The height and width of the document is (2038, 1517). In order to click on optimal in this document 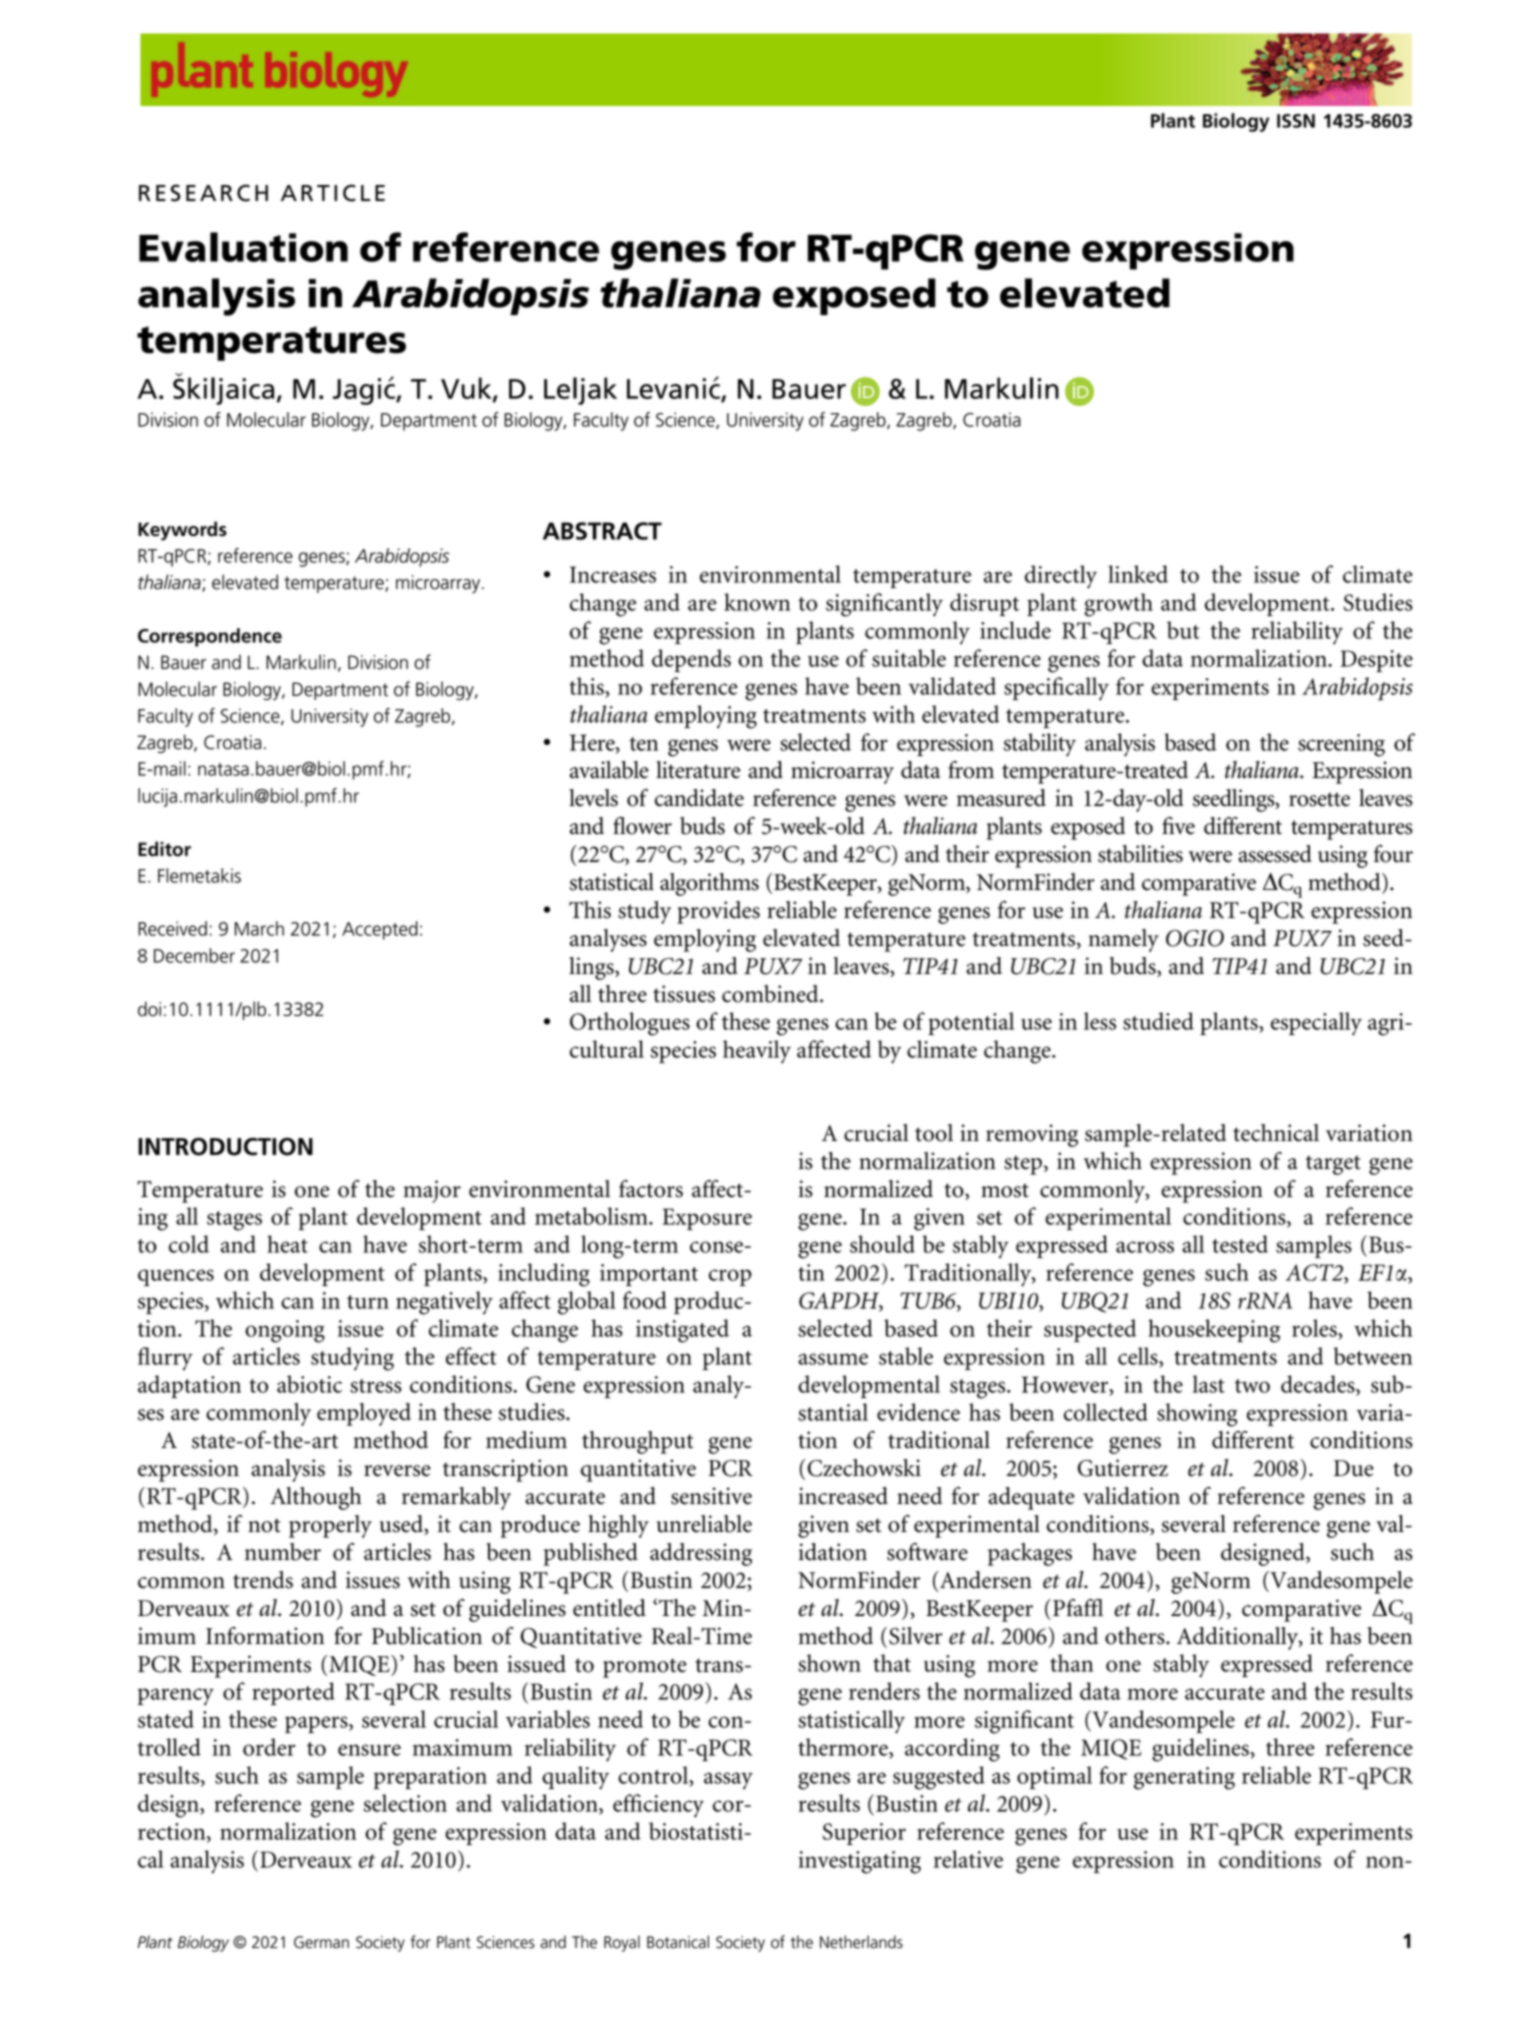, I will do `click(1054, 1777)`.
